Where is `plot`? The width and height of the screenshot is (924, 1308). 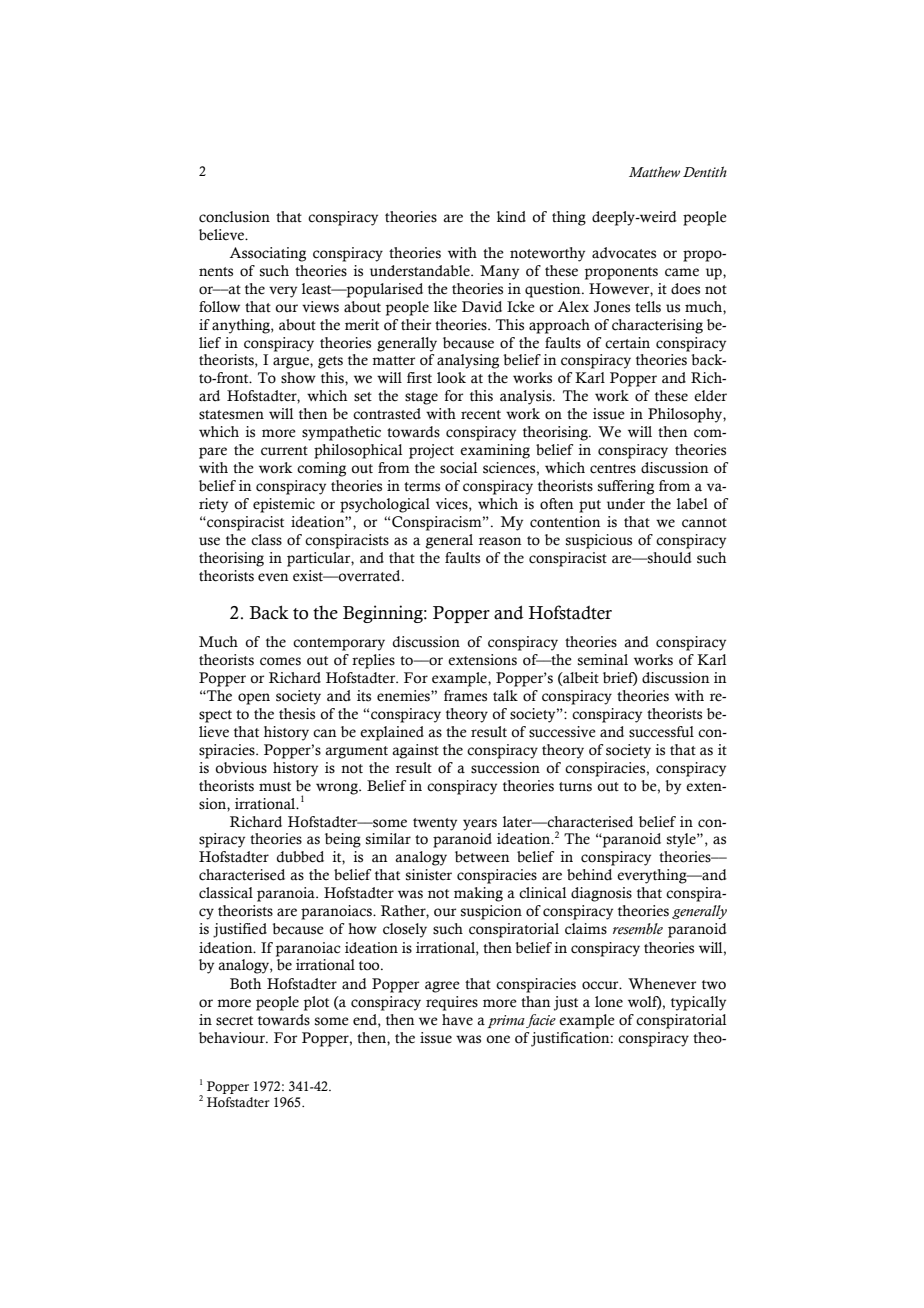
plot is located at coordinates (316, 1003).
